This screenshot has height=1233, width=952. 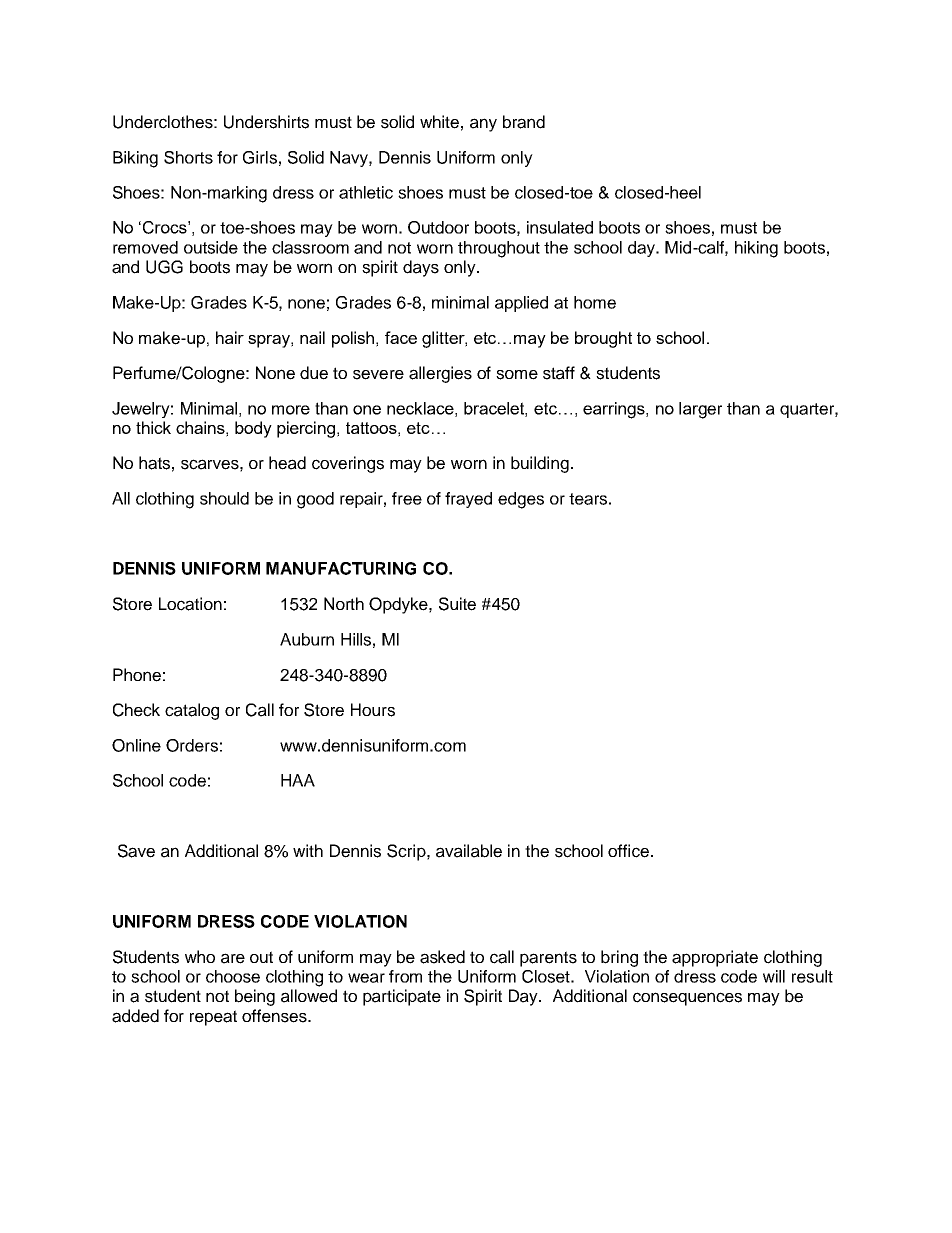 I want to click on consequences, so click(x=687, y=999).
